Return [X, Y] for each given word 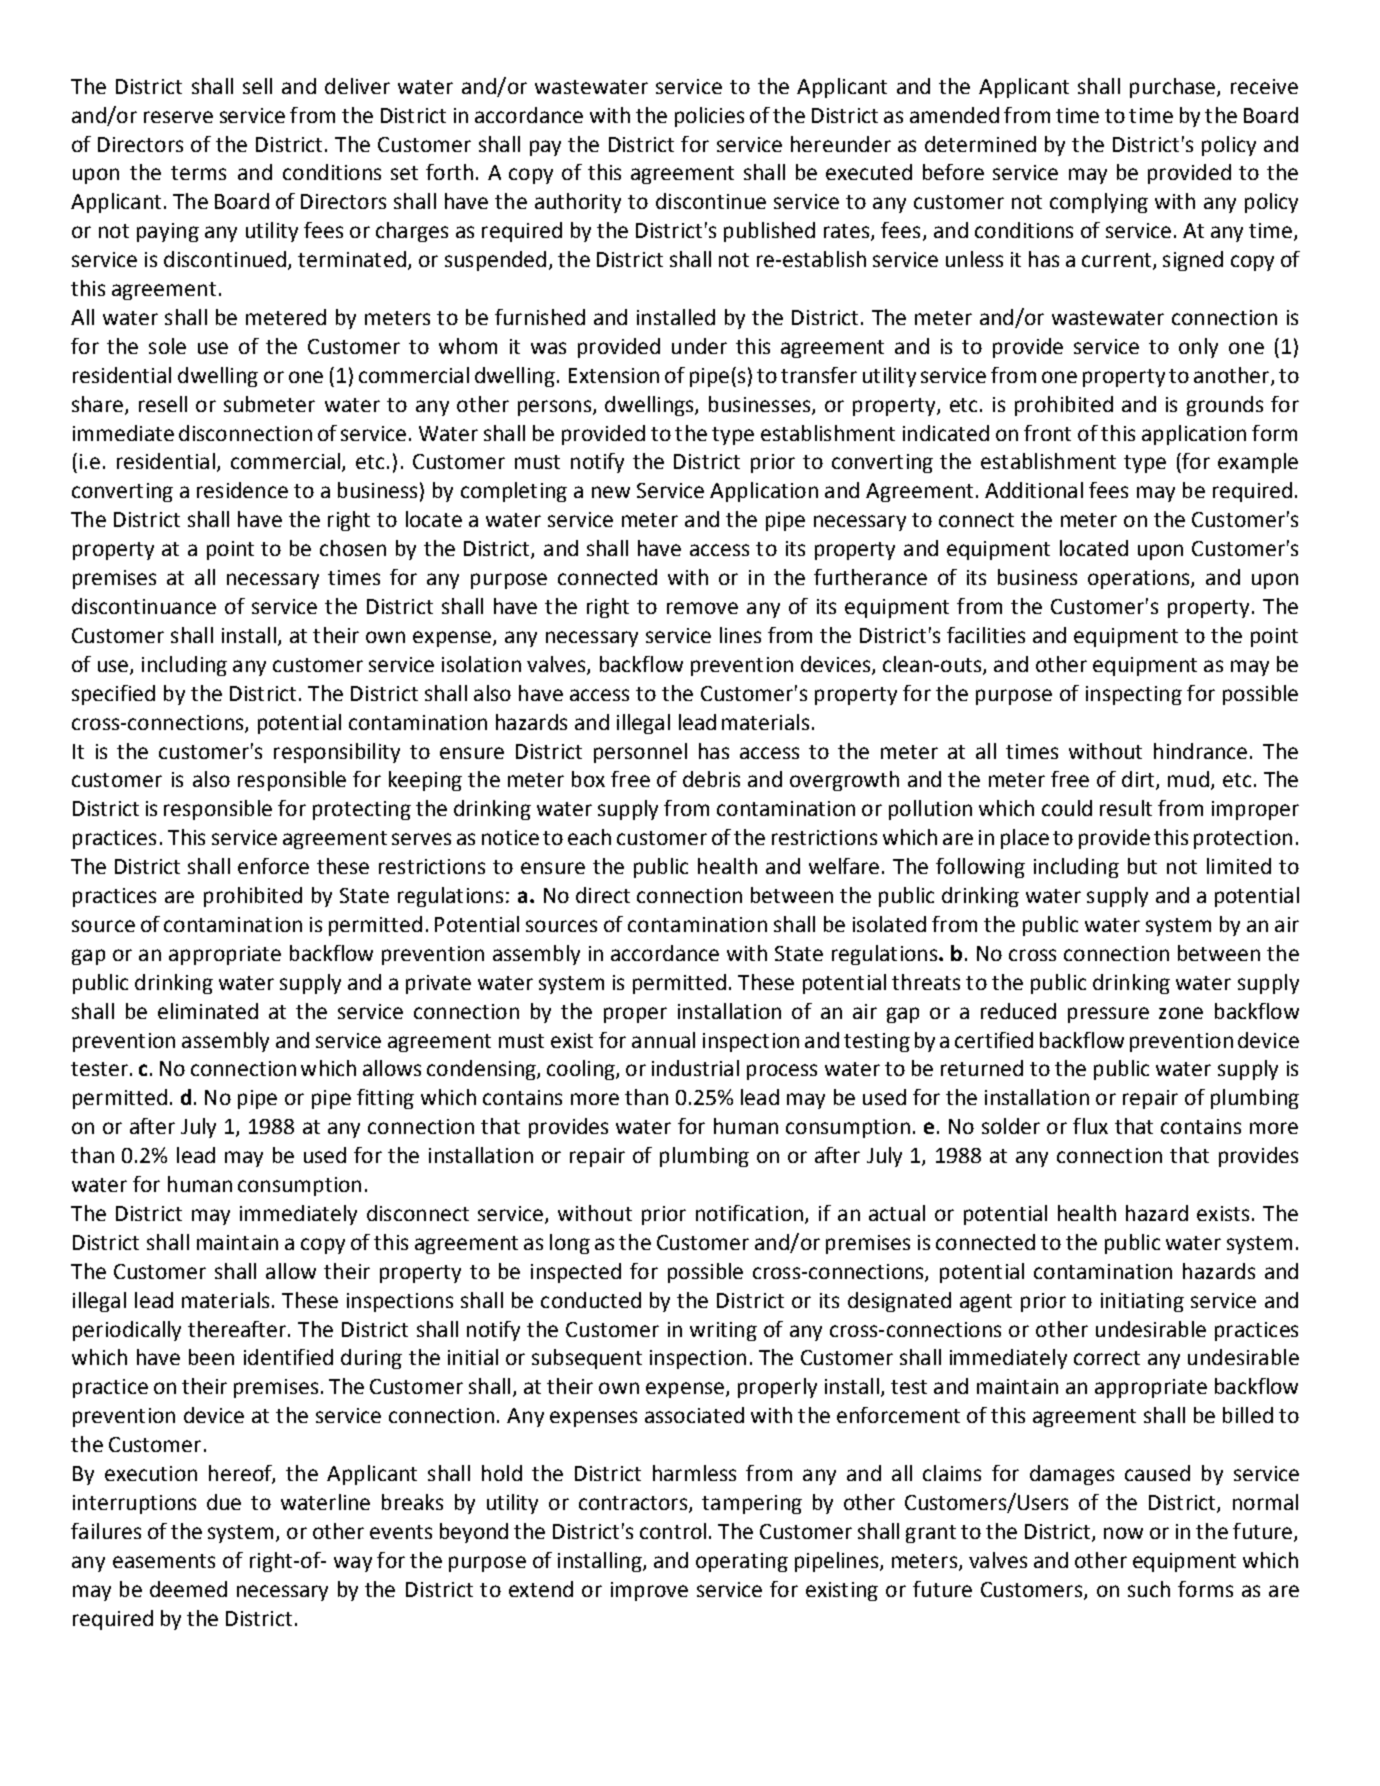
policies [709, 117]
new [611, 492]
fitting [385, 1099]
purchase [1174, 88]
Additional [1034, 490]
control [673, 1531]
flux [1090, 1126]
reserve [178, 117]
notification [749, 1213]
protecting [362, 810]
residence [242, 490]
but [1142, 866]
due [224, 1502]
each [589, 837]
